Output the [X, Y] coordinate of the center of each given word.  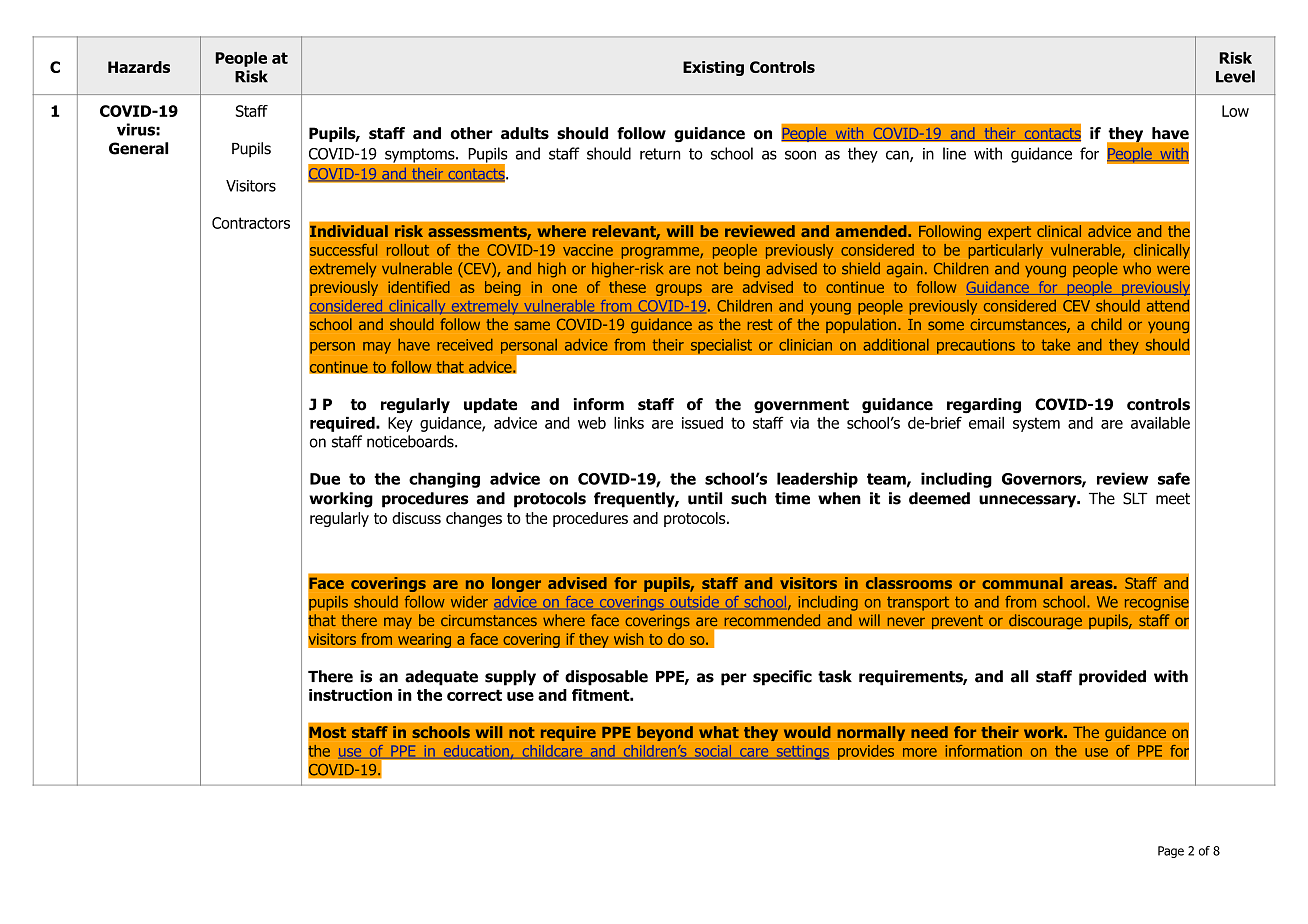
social [713, 752]
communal [1022, 583]
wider [469, 602]
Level [1235, 76]
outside [694, 602]
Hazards [139, 67]
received [465, 345]
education [476, 752]
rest [760, 324]
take [1056, 345]
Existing [713, 68]
